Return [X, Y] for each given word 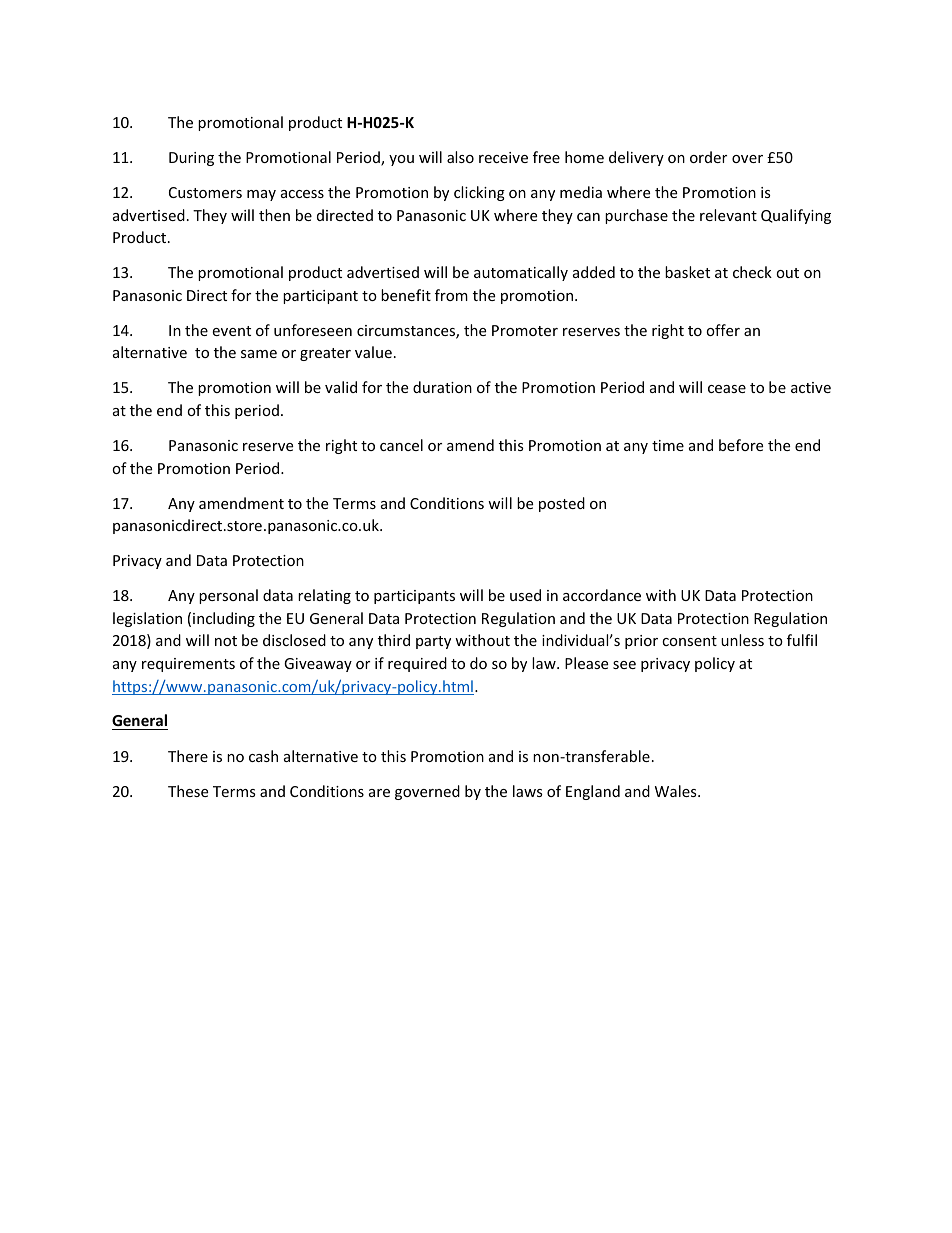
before [741, 445]
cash [263, 756]
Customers [205, 192]
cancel [401, 445]
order [708, 157]
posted [562, 504]
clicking [479, 193]
